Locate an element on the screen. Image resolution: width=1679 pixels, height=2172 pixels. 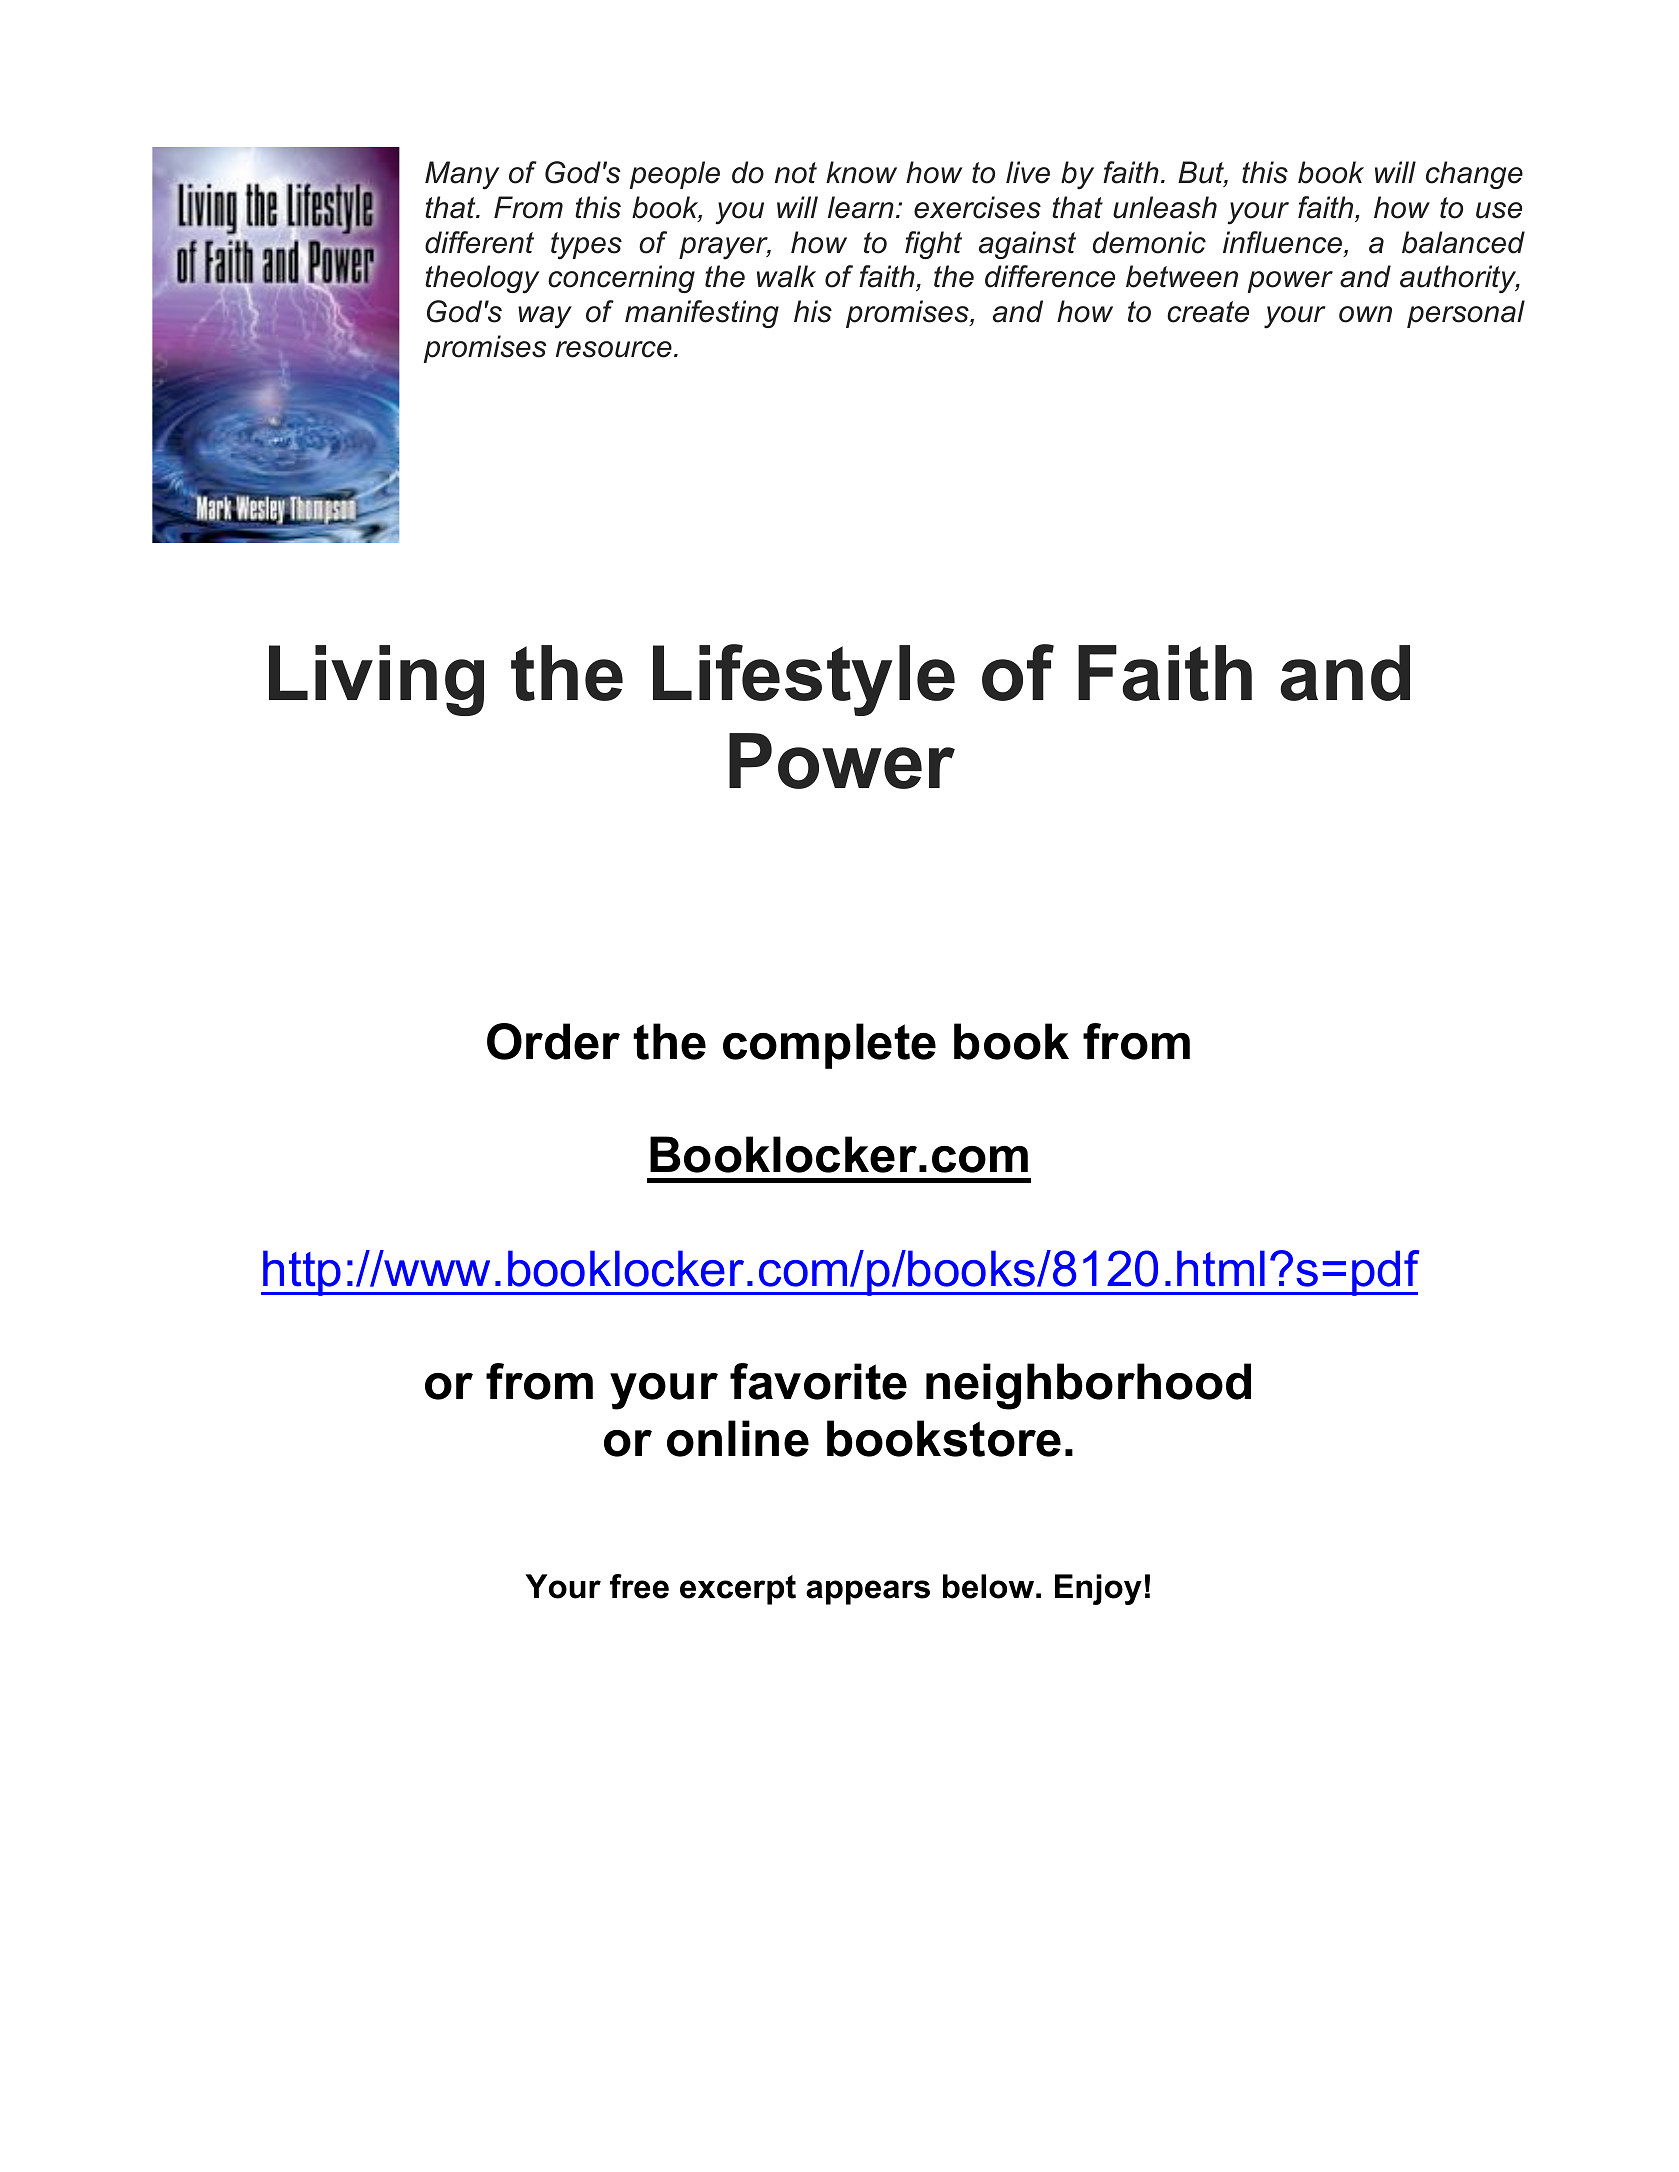
different is located at coordinates (479, 242).
